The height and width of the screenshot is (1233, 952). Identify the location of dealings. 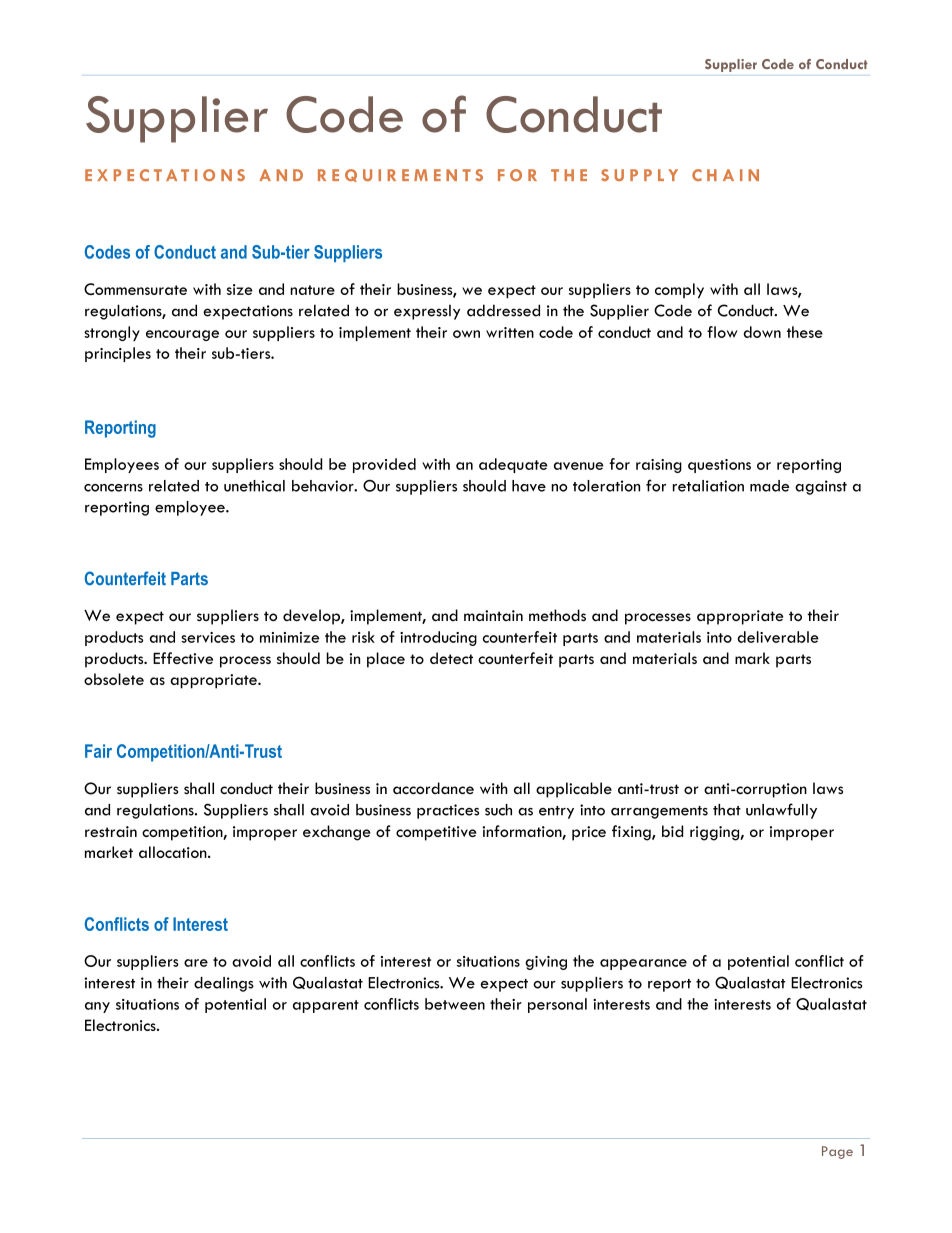
(224, 984).
